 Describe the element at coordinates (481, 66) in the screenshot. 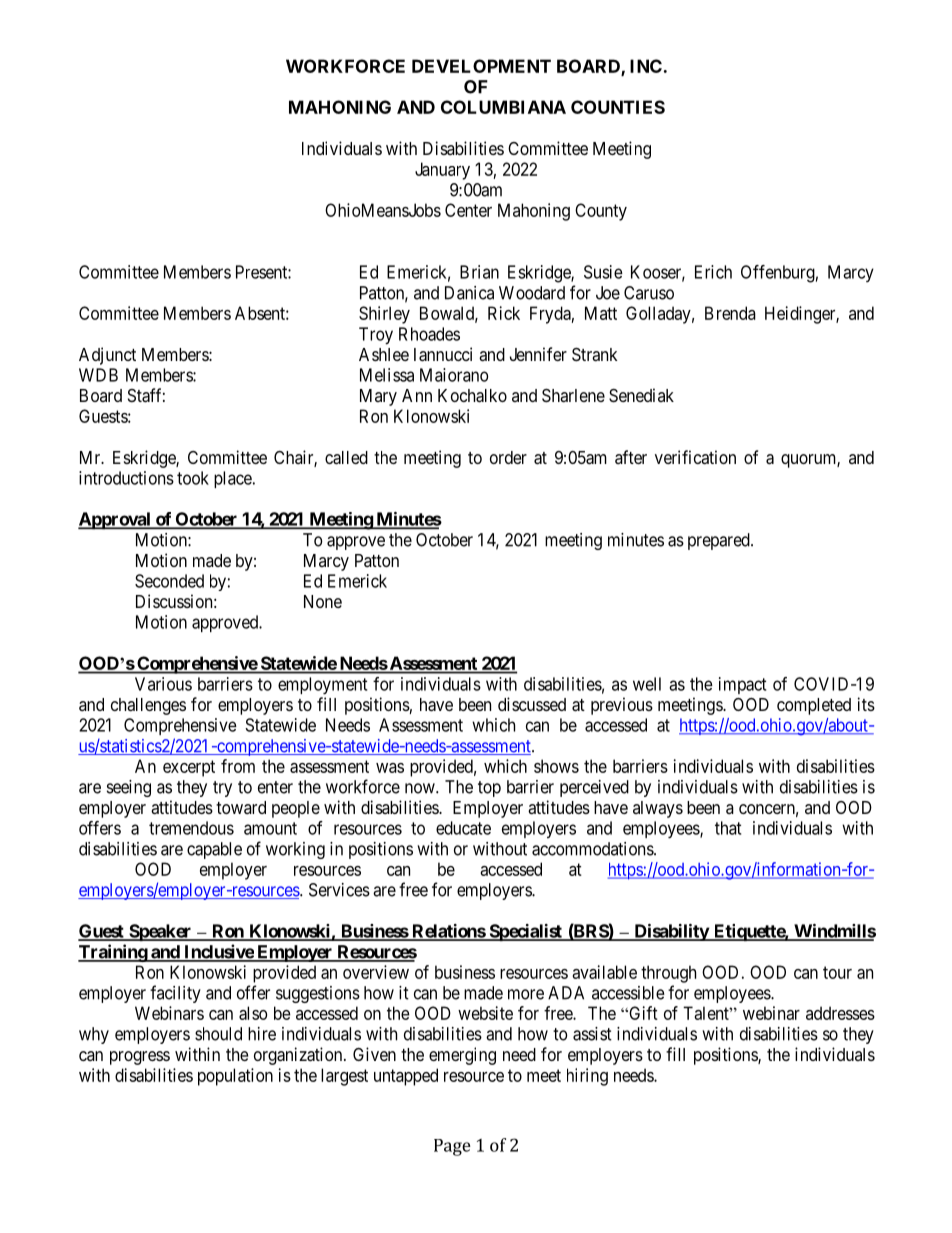

I see `DEVELOPMENT` at that location.
